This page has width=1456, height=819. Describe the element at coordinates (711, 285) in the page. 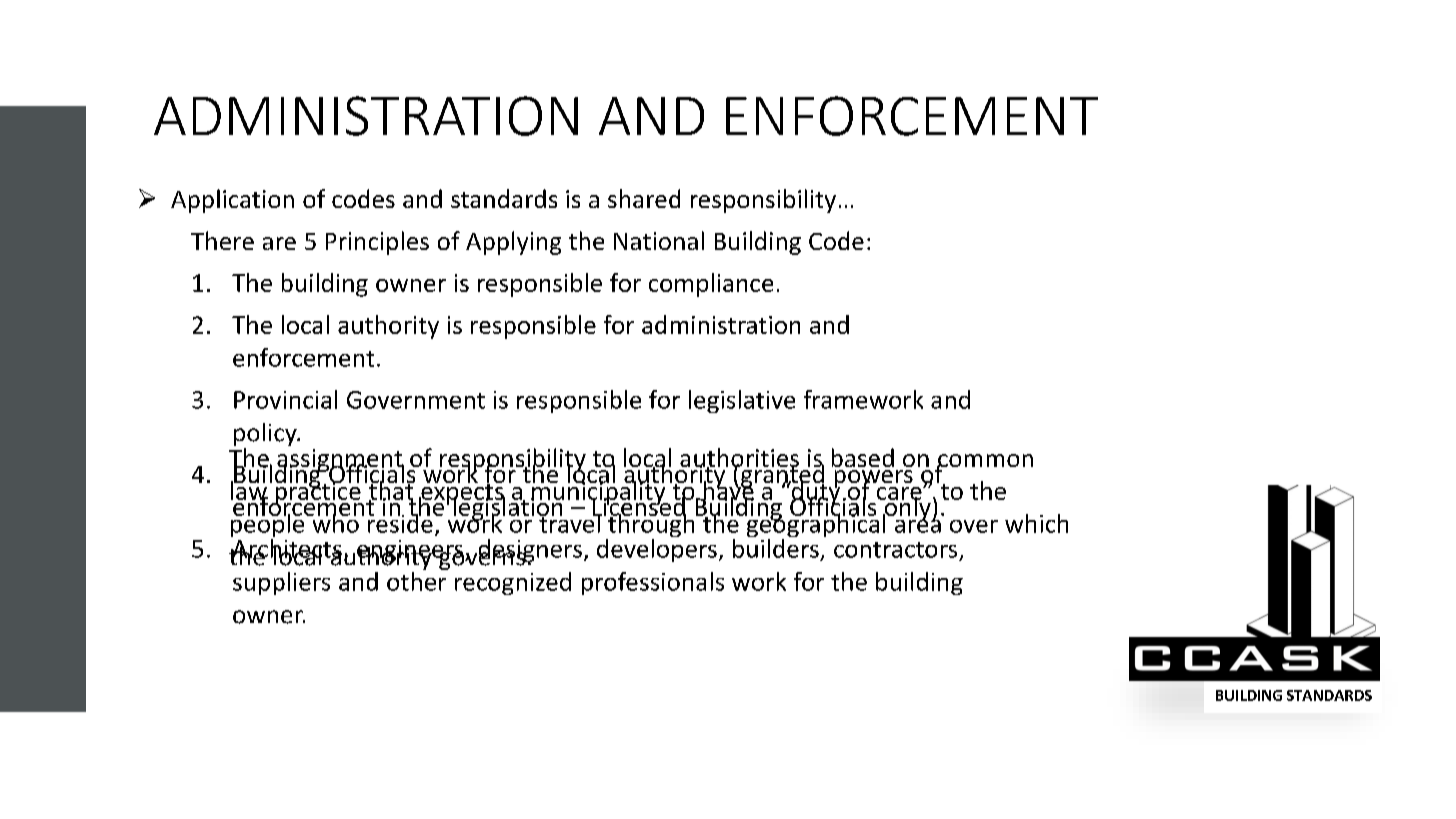

I see `compliance` at that location.
